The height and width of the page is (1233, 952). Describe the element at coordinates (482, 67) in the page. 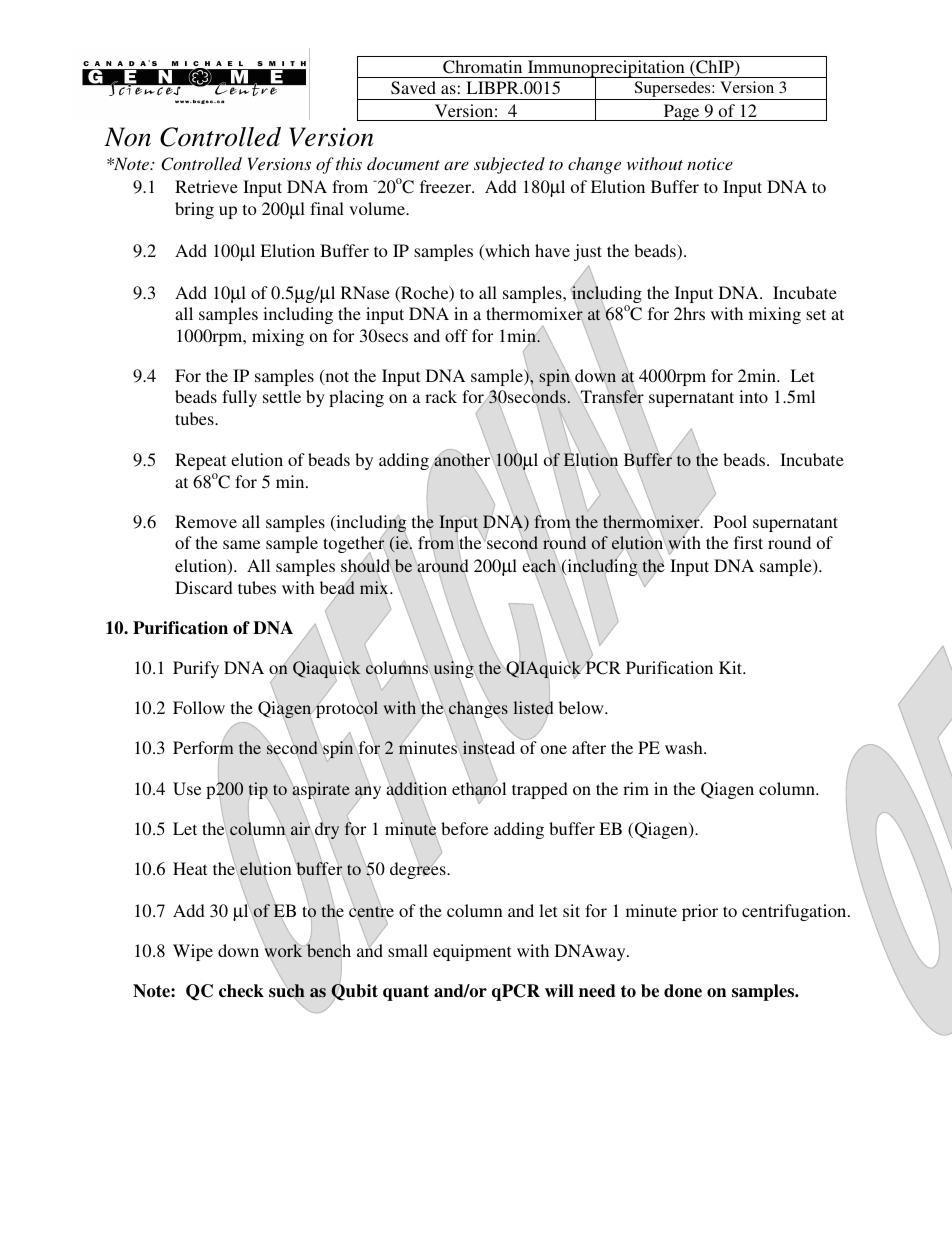

I see `Chromatin` at that location.
